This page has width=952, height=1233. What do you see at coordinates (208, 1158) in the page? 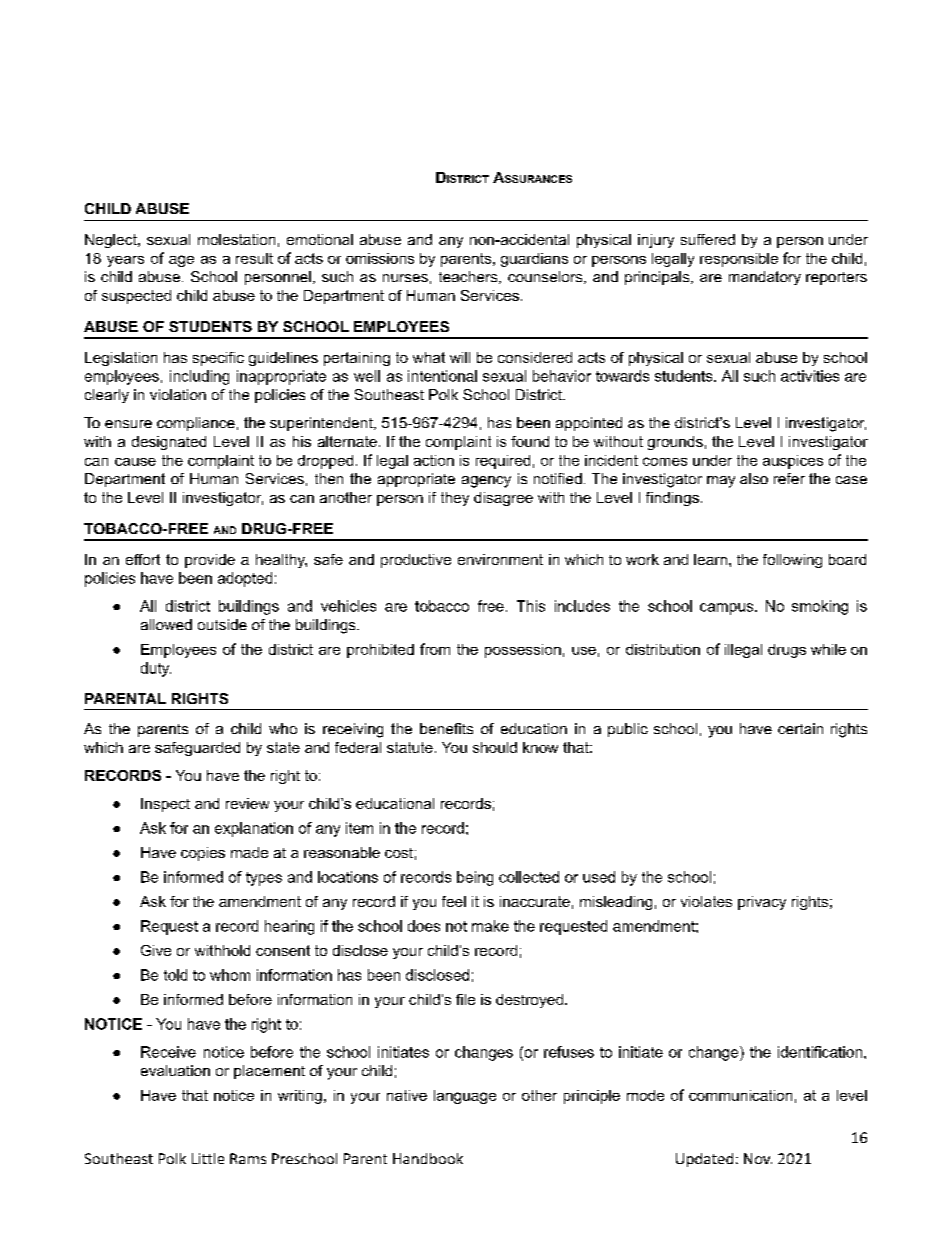
I see `Little` at bounding box center [208, 1158].
